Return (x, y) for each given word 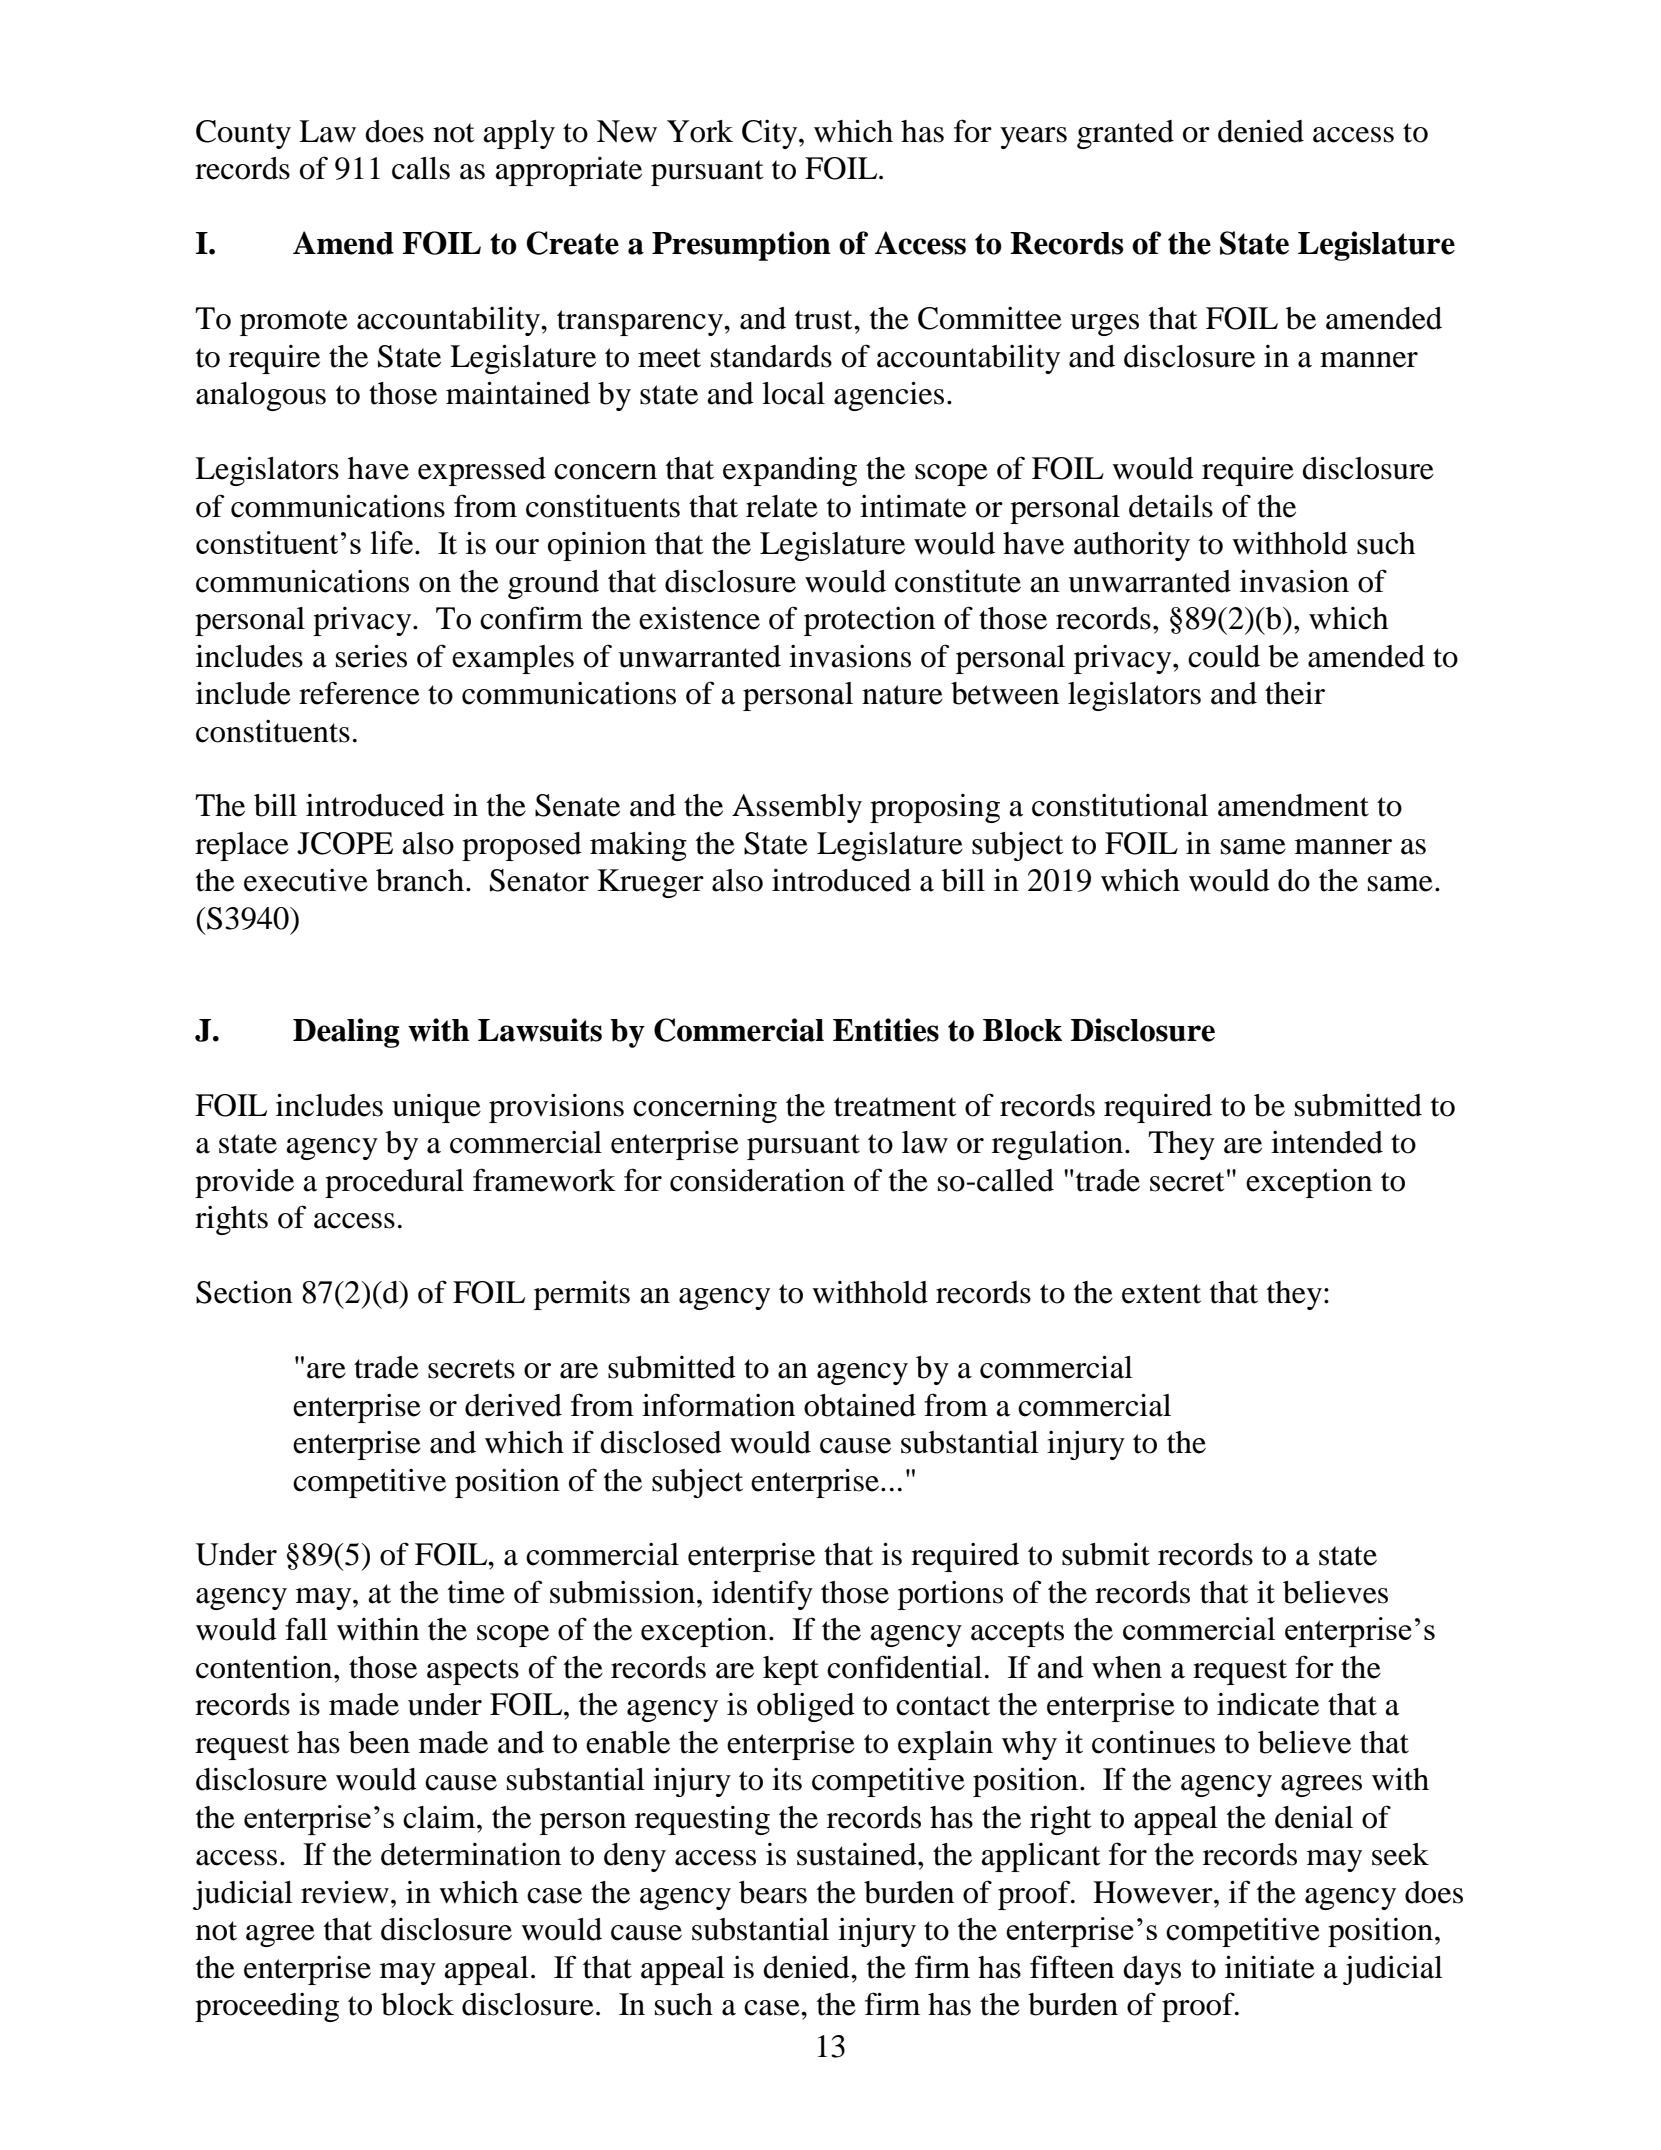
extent (1161, 1294)
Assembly (797, 808)
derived (513, 1405)
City (771, 134)
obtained (860, 1405)
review (345, 1892)
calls (421, 168)
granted (1125, 134)
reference (359, 693)
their (1295, 693)
